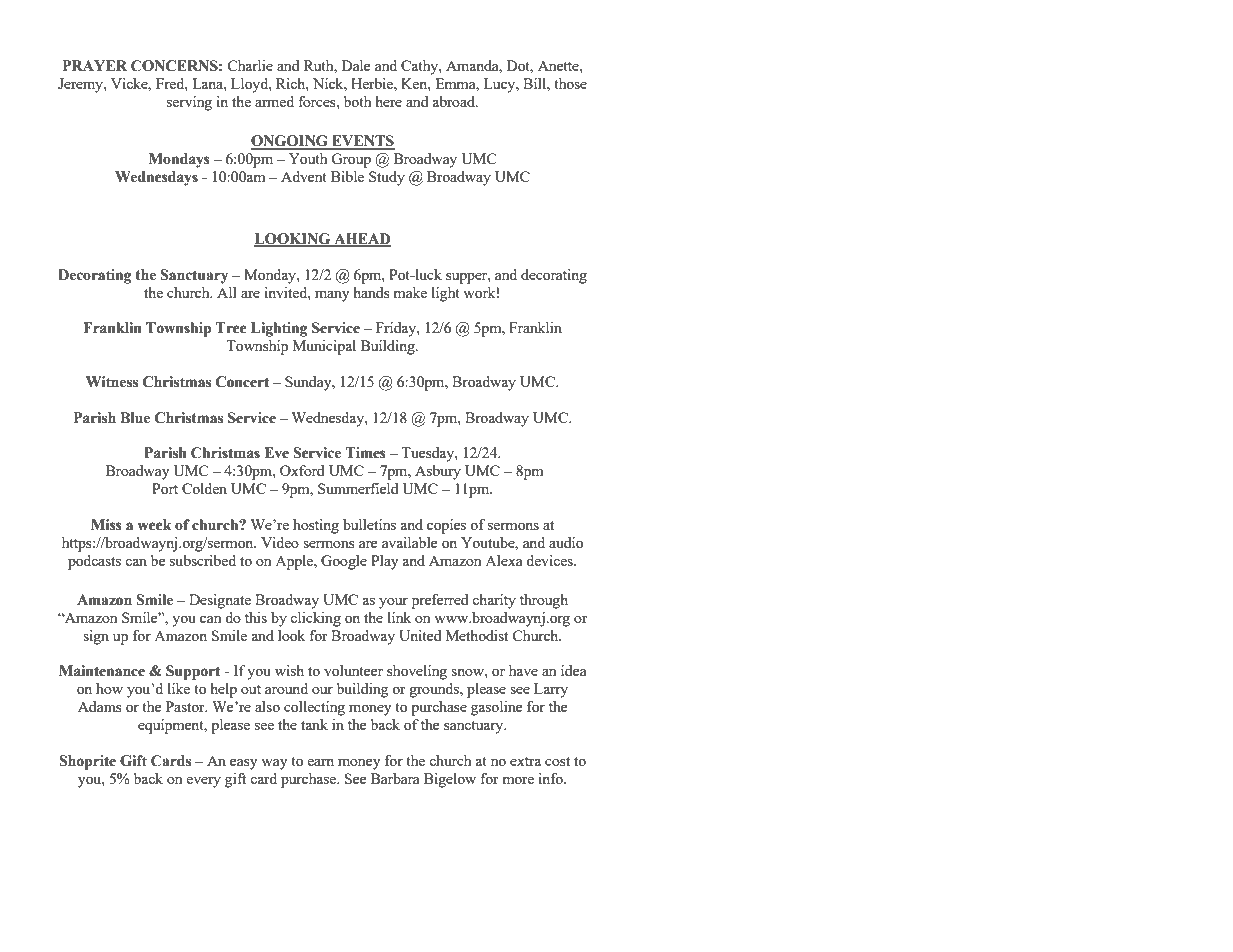  I want to click on many, so click(332, 296).
